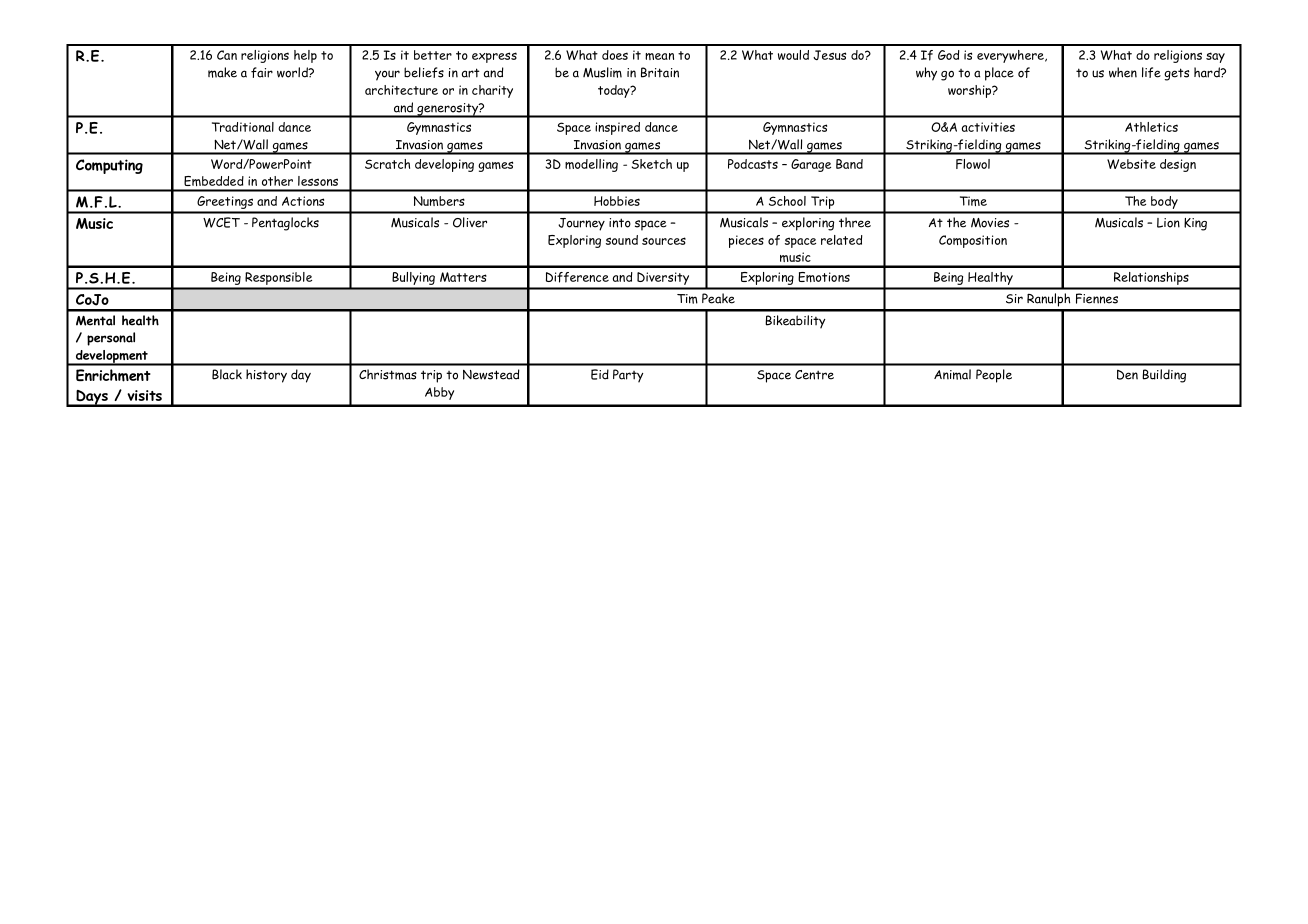 The width and height of the screenshot is (1308, 924). What do you see at coordinates (620, 223) in the screenshot?
I see `into` at bounding box center [620, 223].
